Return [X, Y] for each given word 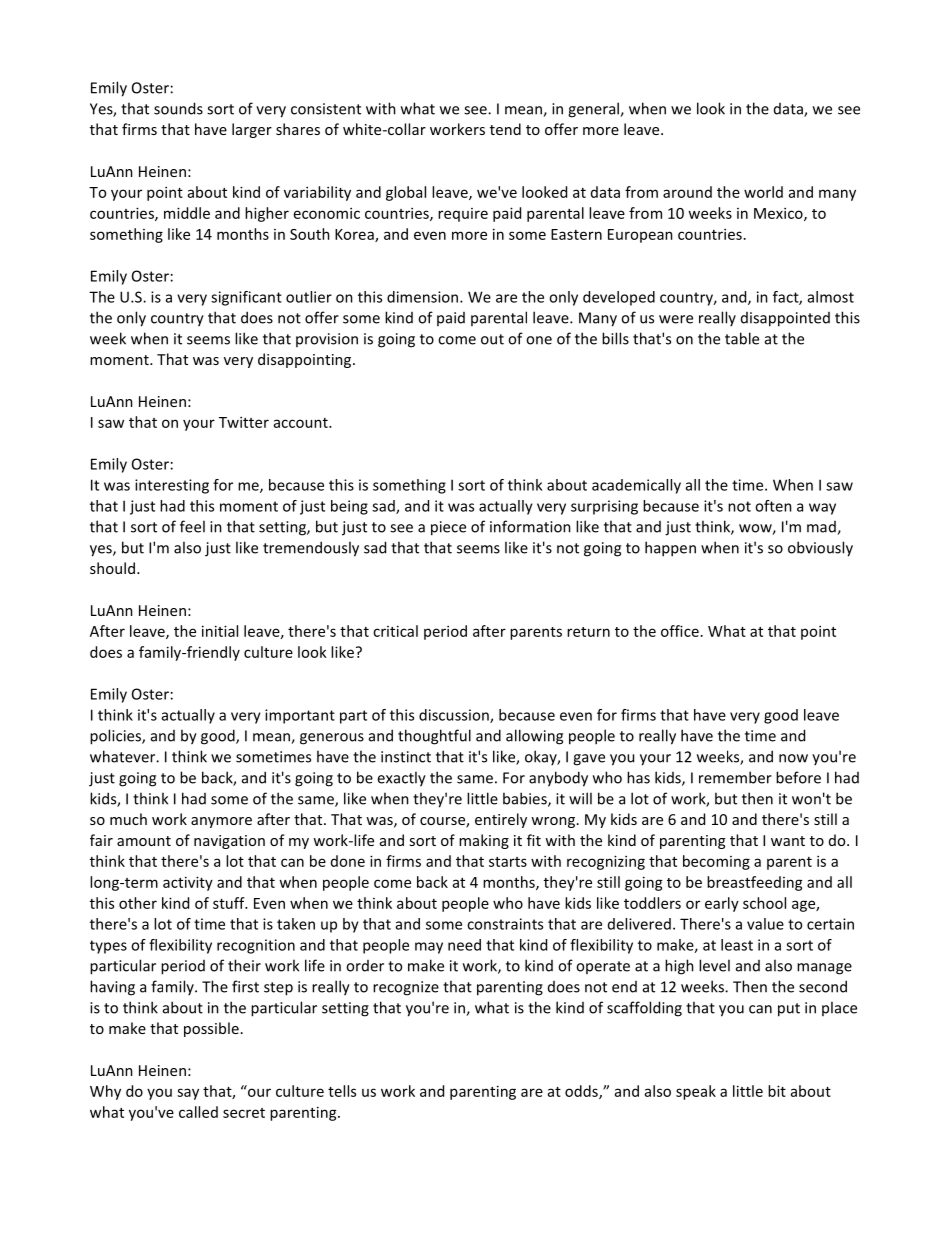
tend [505, 129]
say [188, 1094]
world [763, 192]
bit [777, 1091]
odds [582, 1092]
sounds [178, 108]
